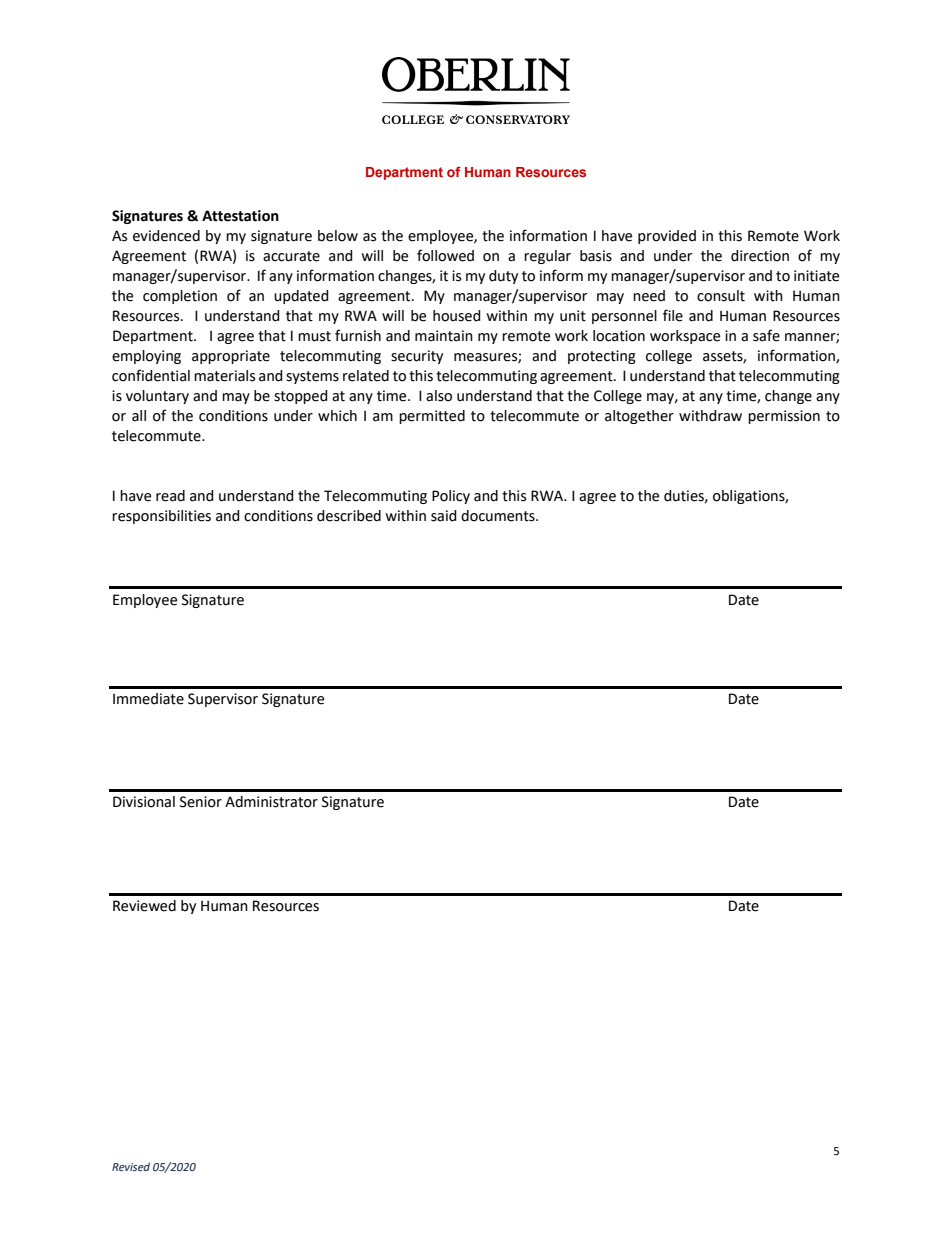 Image resolution: width=952 pixels, height=1233 pixels. I want to click on Administrator, so click(271, 802).
